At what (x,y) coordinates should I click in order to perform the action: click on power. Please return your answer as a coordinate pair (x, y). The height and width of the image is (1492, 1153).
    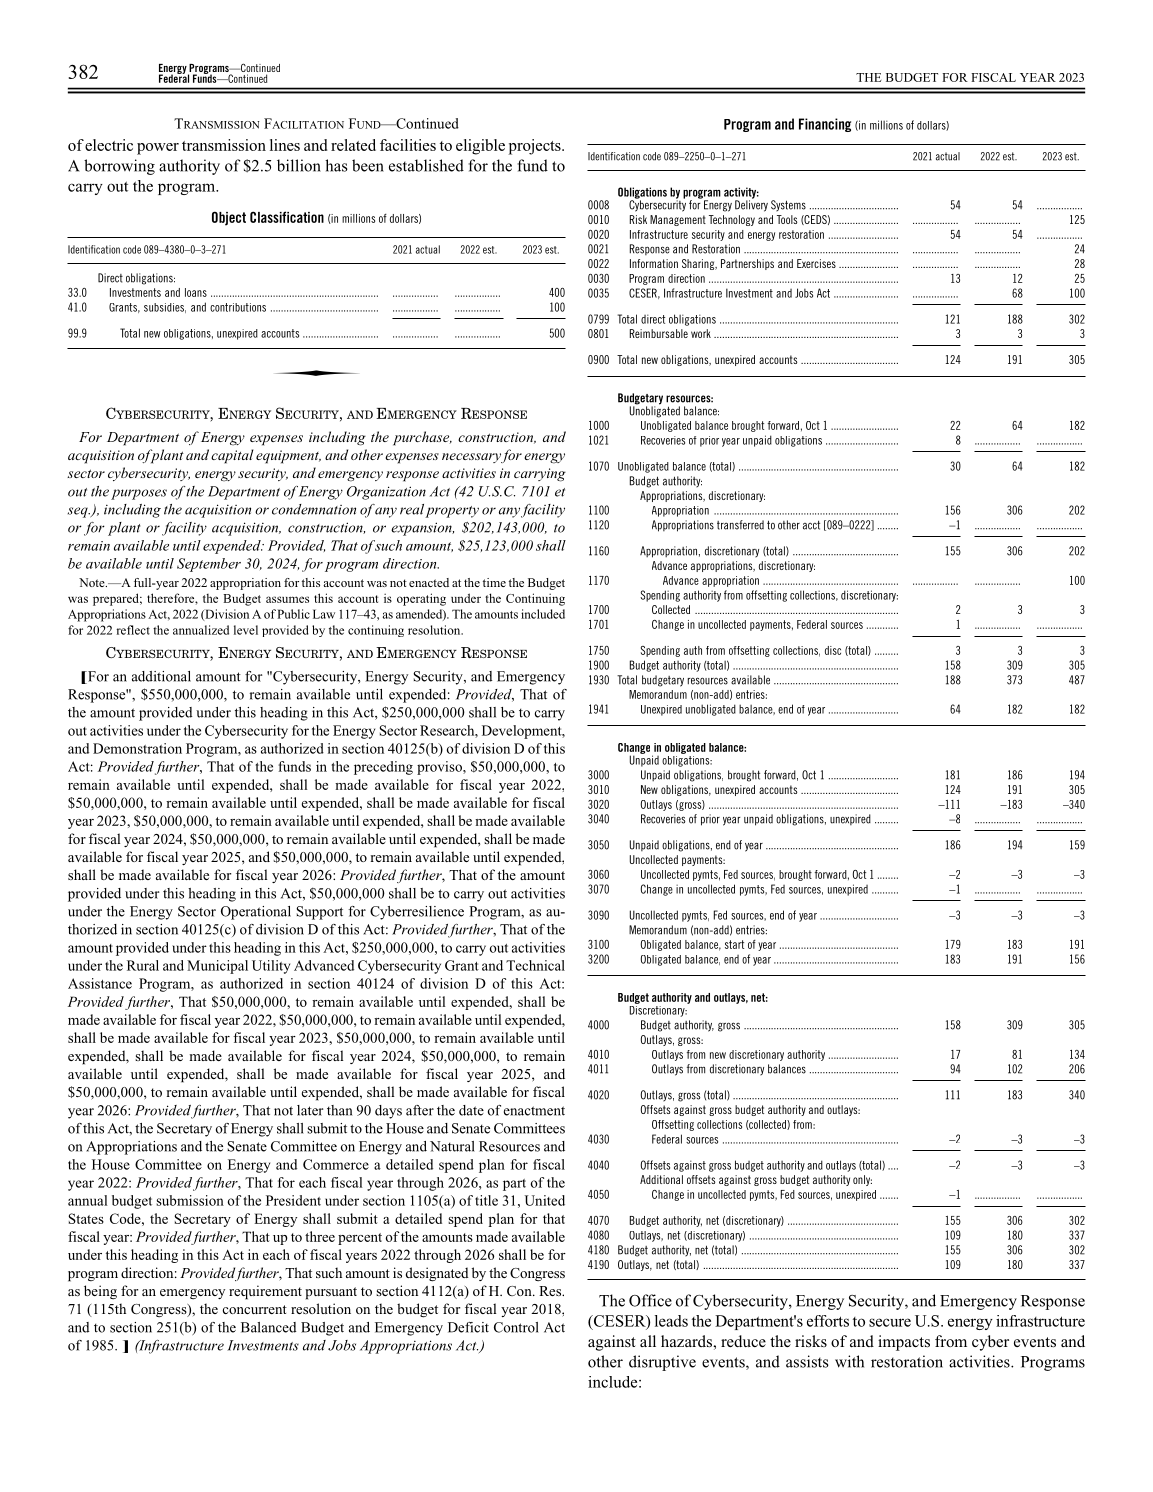
    Looking at the image, I should click on (158, 149).
